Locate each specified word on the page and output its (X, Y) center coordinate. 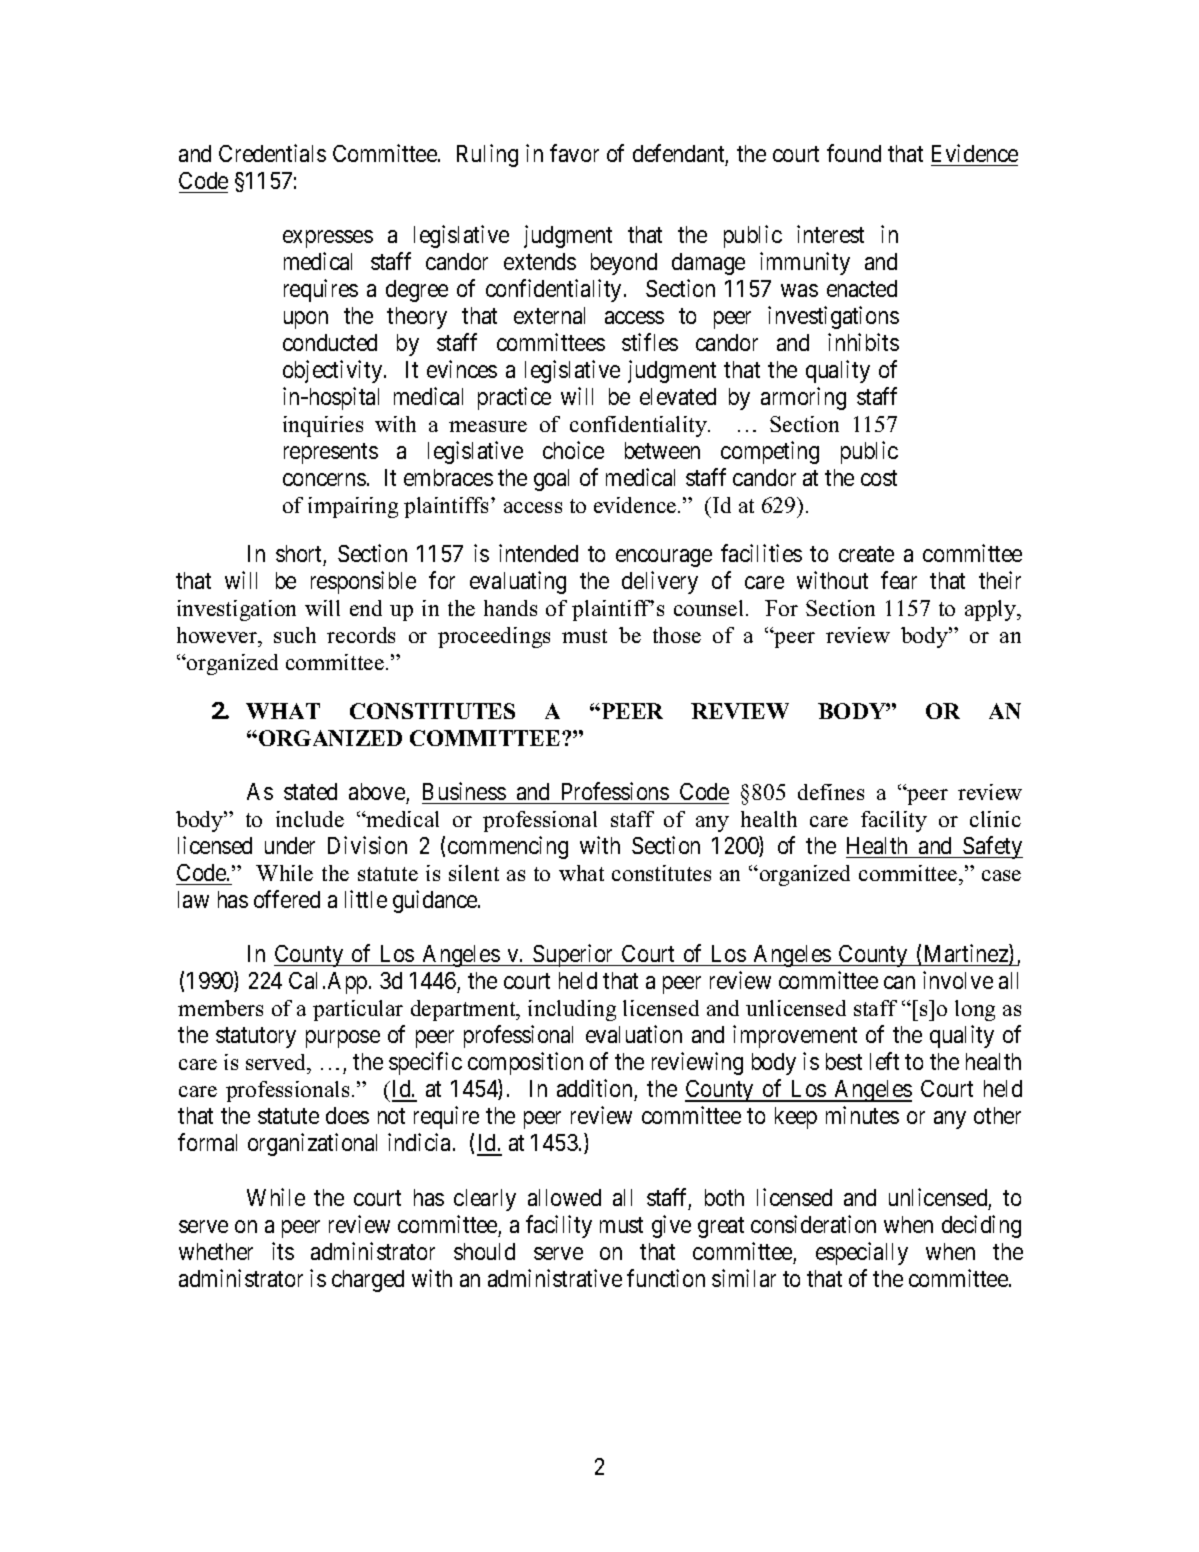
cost (879, 478)
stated (310, 791)
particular (358, 1010)
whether (216, 1251)
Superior (573, 955)
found (854, 153)
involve (958, 980)
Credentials (272, 153)
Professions (615, 791)
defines (831, 792)
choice (573, 450)
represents (331, 454)
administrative (555, 1278)
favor (574, 153)
